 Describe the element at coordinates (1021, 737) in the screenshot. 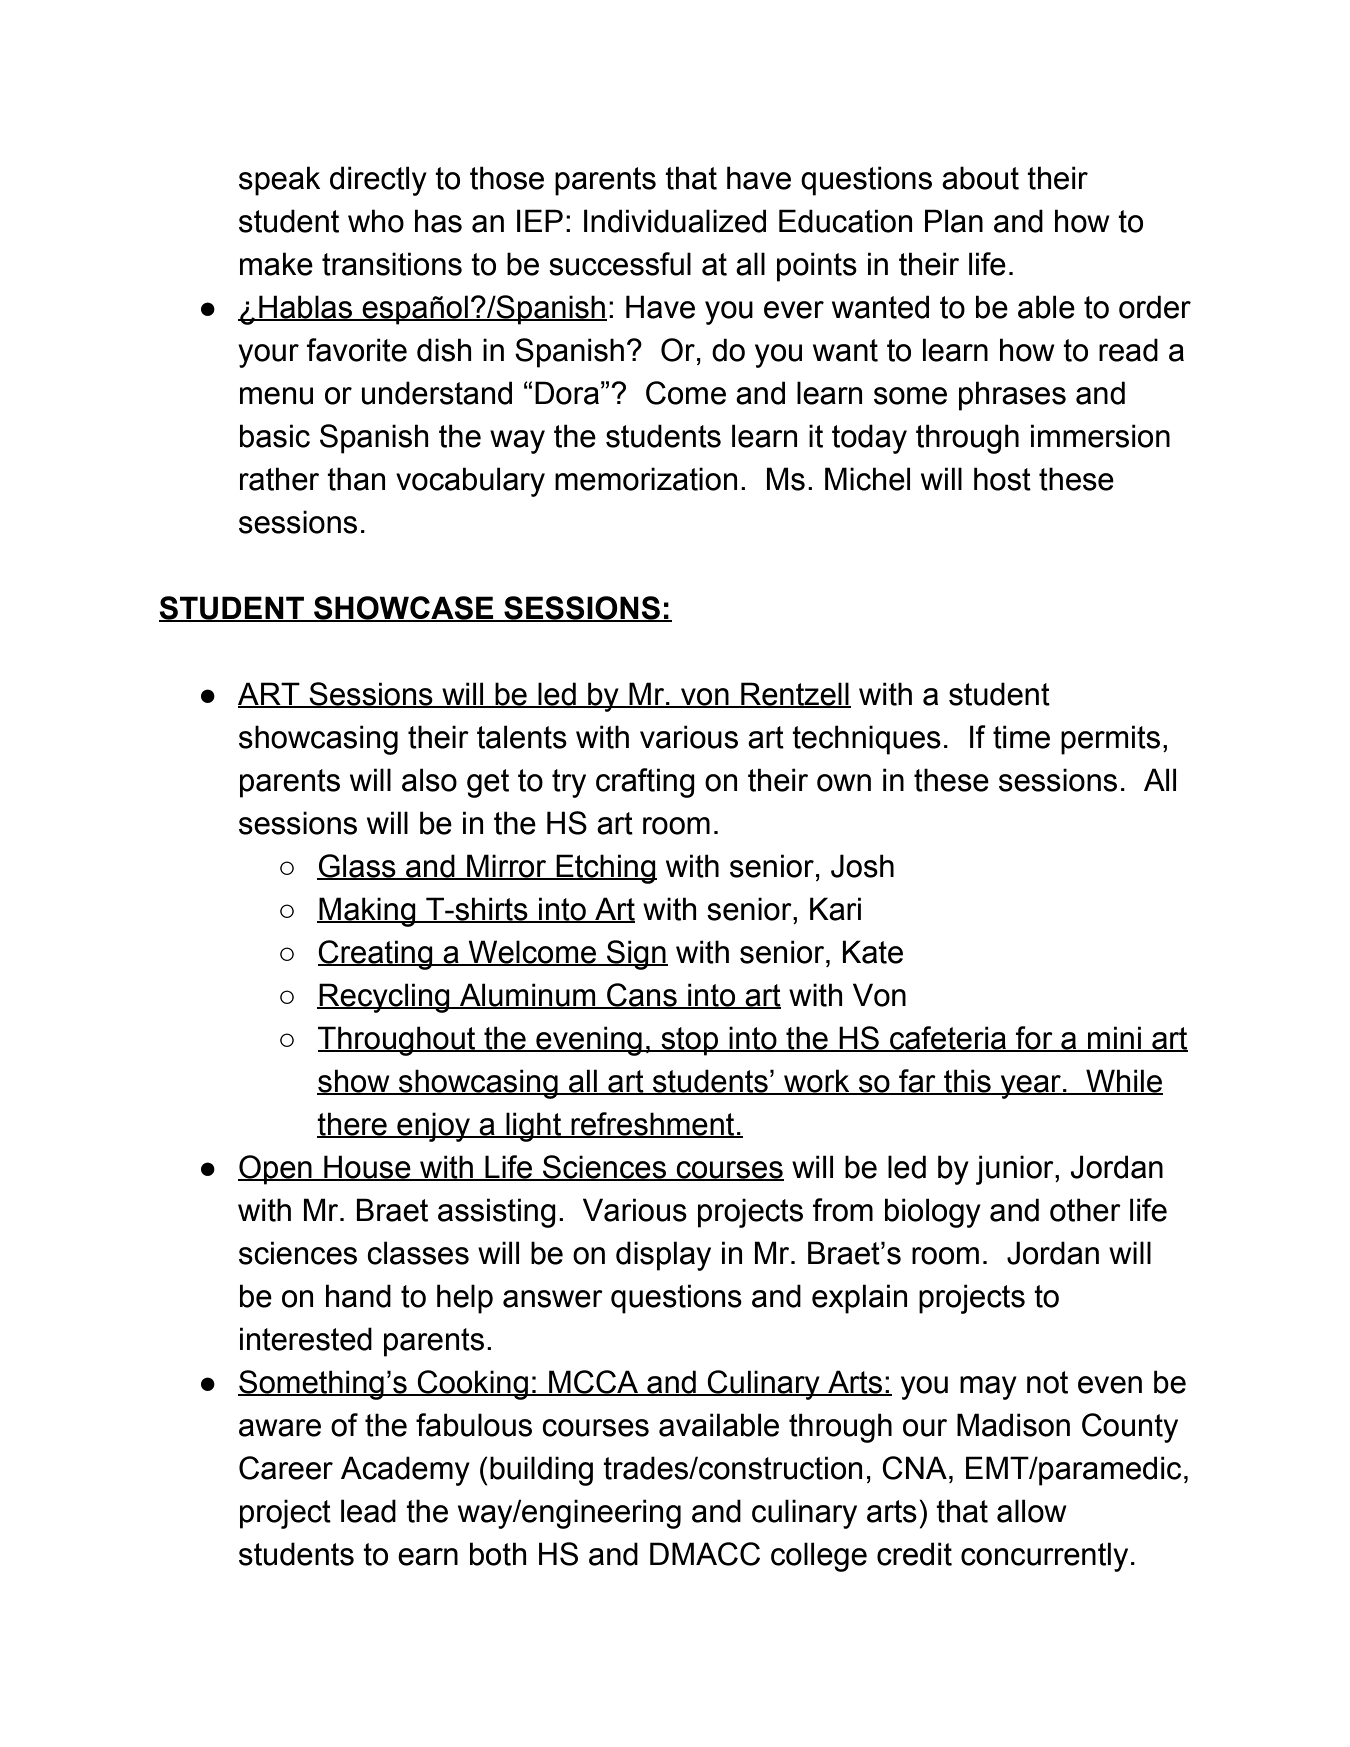

I see `time` at that location.
